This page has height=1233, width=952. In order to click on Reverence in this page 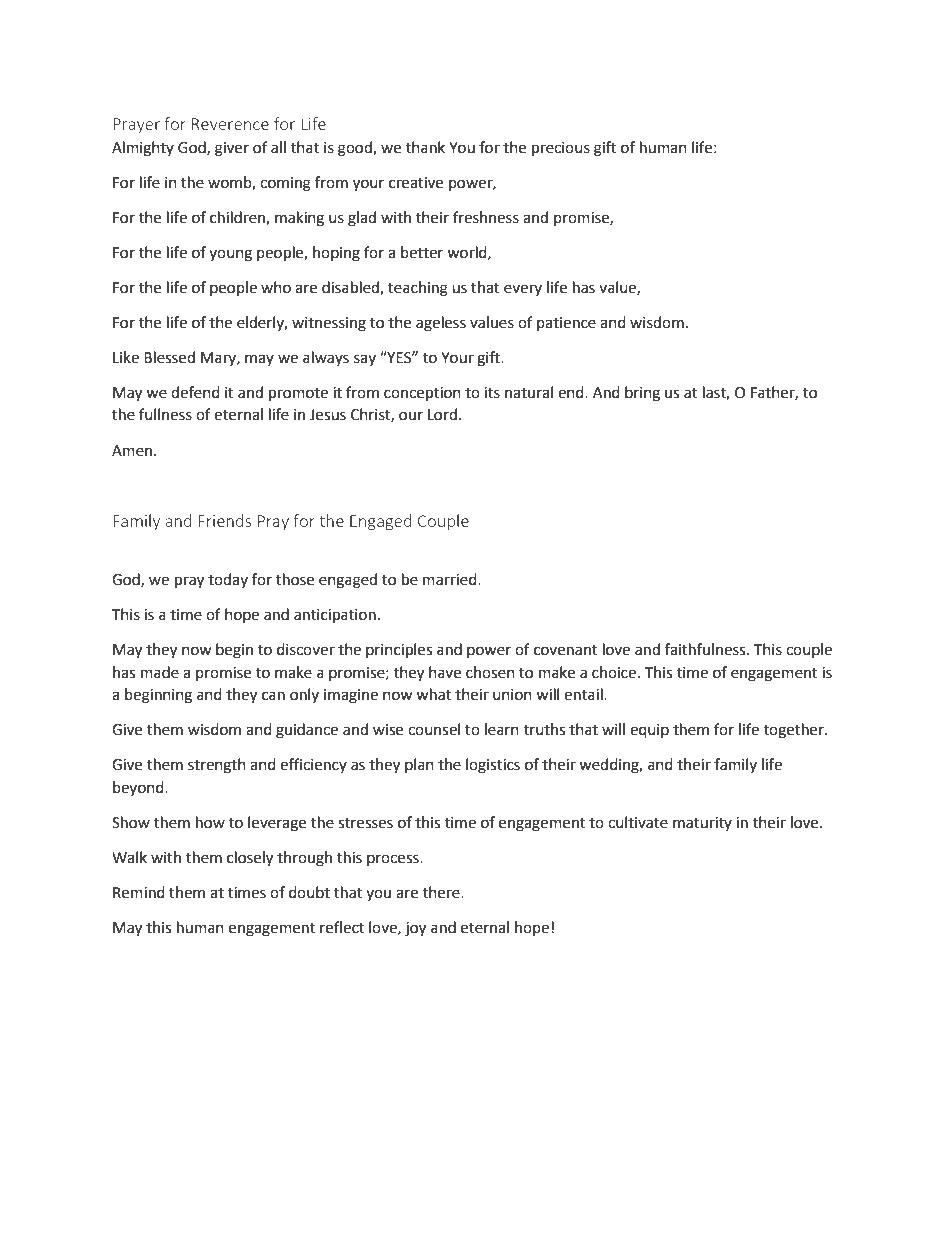, I will do `click(230, 124)`.
